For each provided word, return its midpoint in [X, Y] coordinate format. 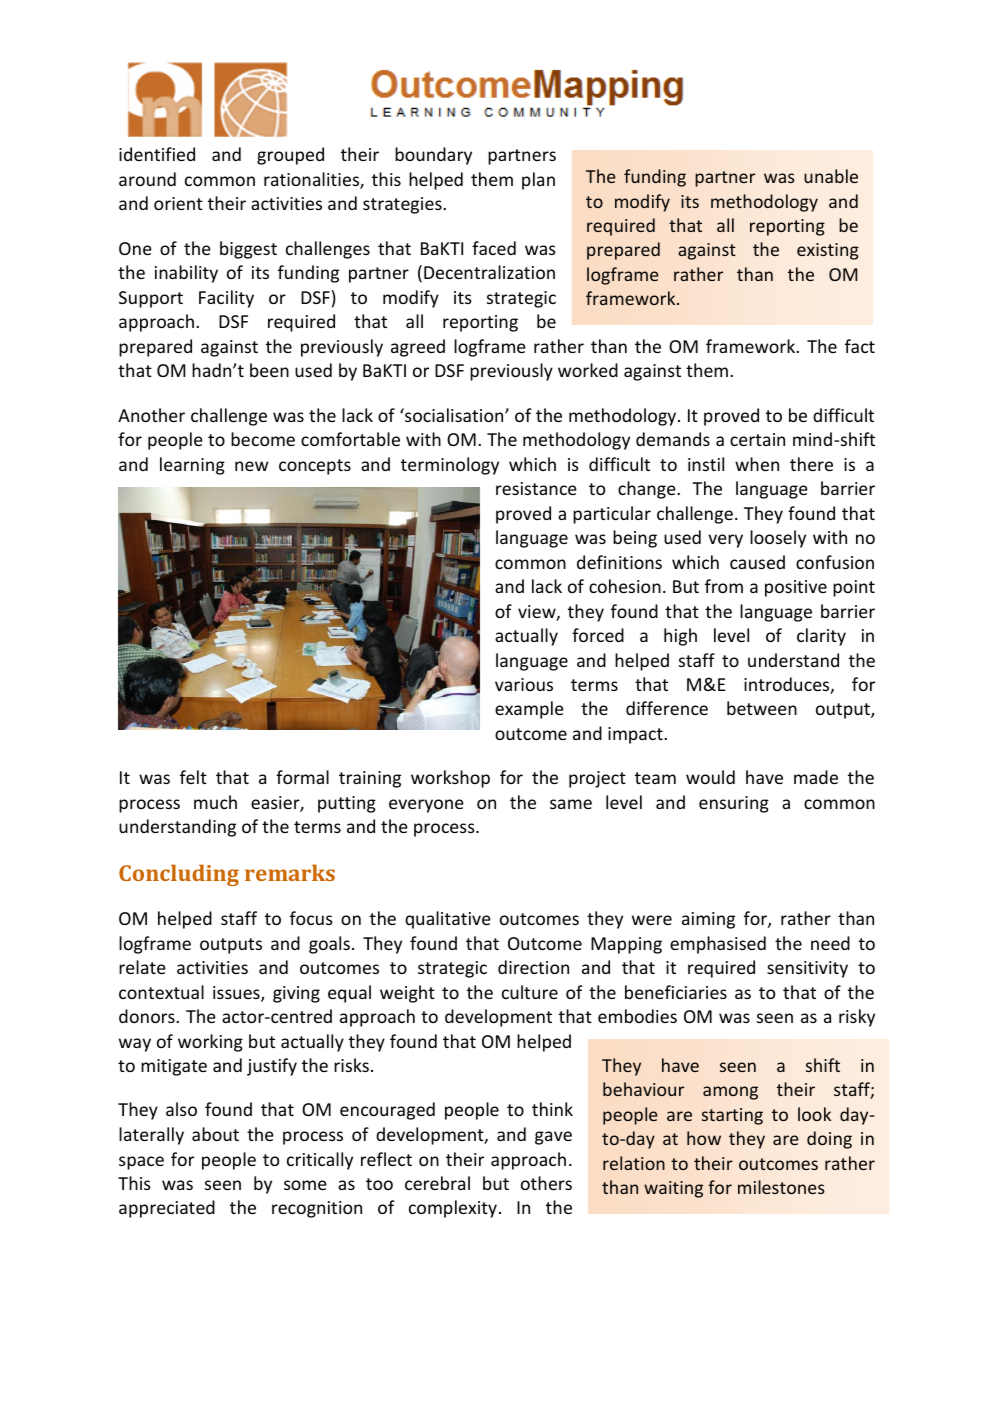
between [762, 708]
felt [193, 777]
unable [831, 176]
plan [538, 181]
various [524, 684]
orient [178, 203]
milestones [781, 1187]
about [215, 1134]
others [546, 1183]
